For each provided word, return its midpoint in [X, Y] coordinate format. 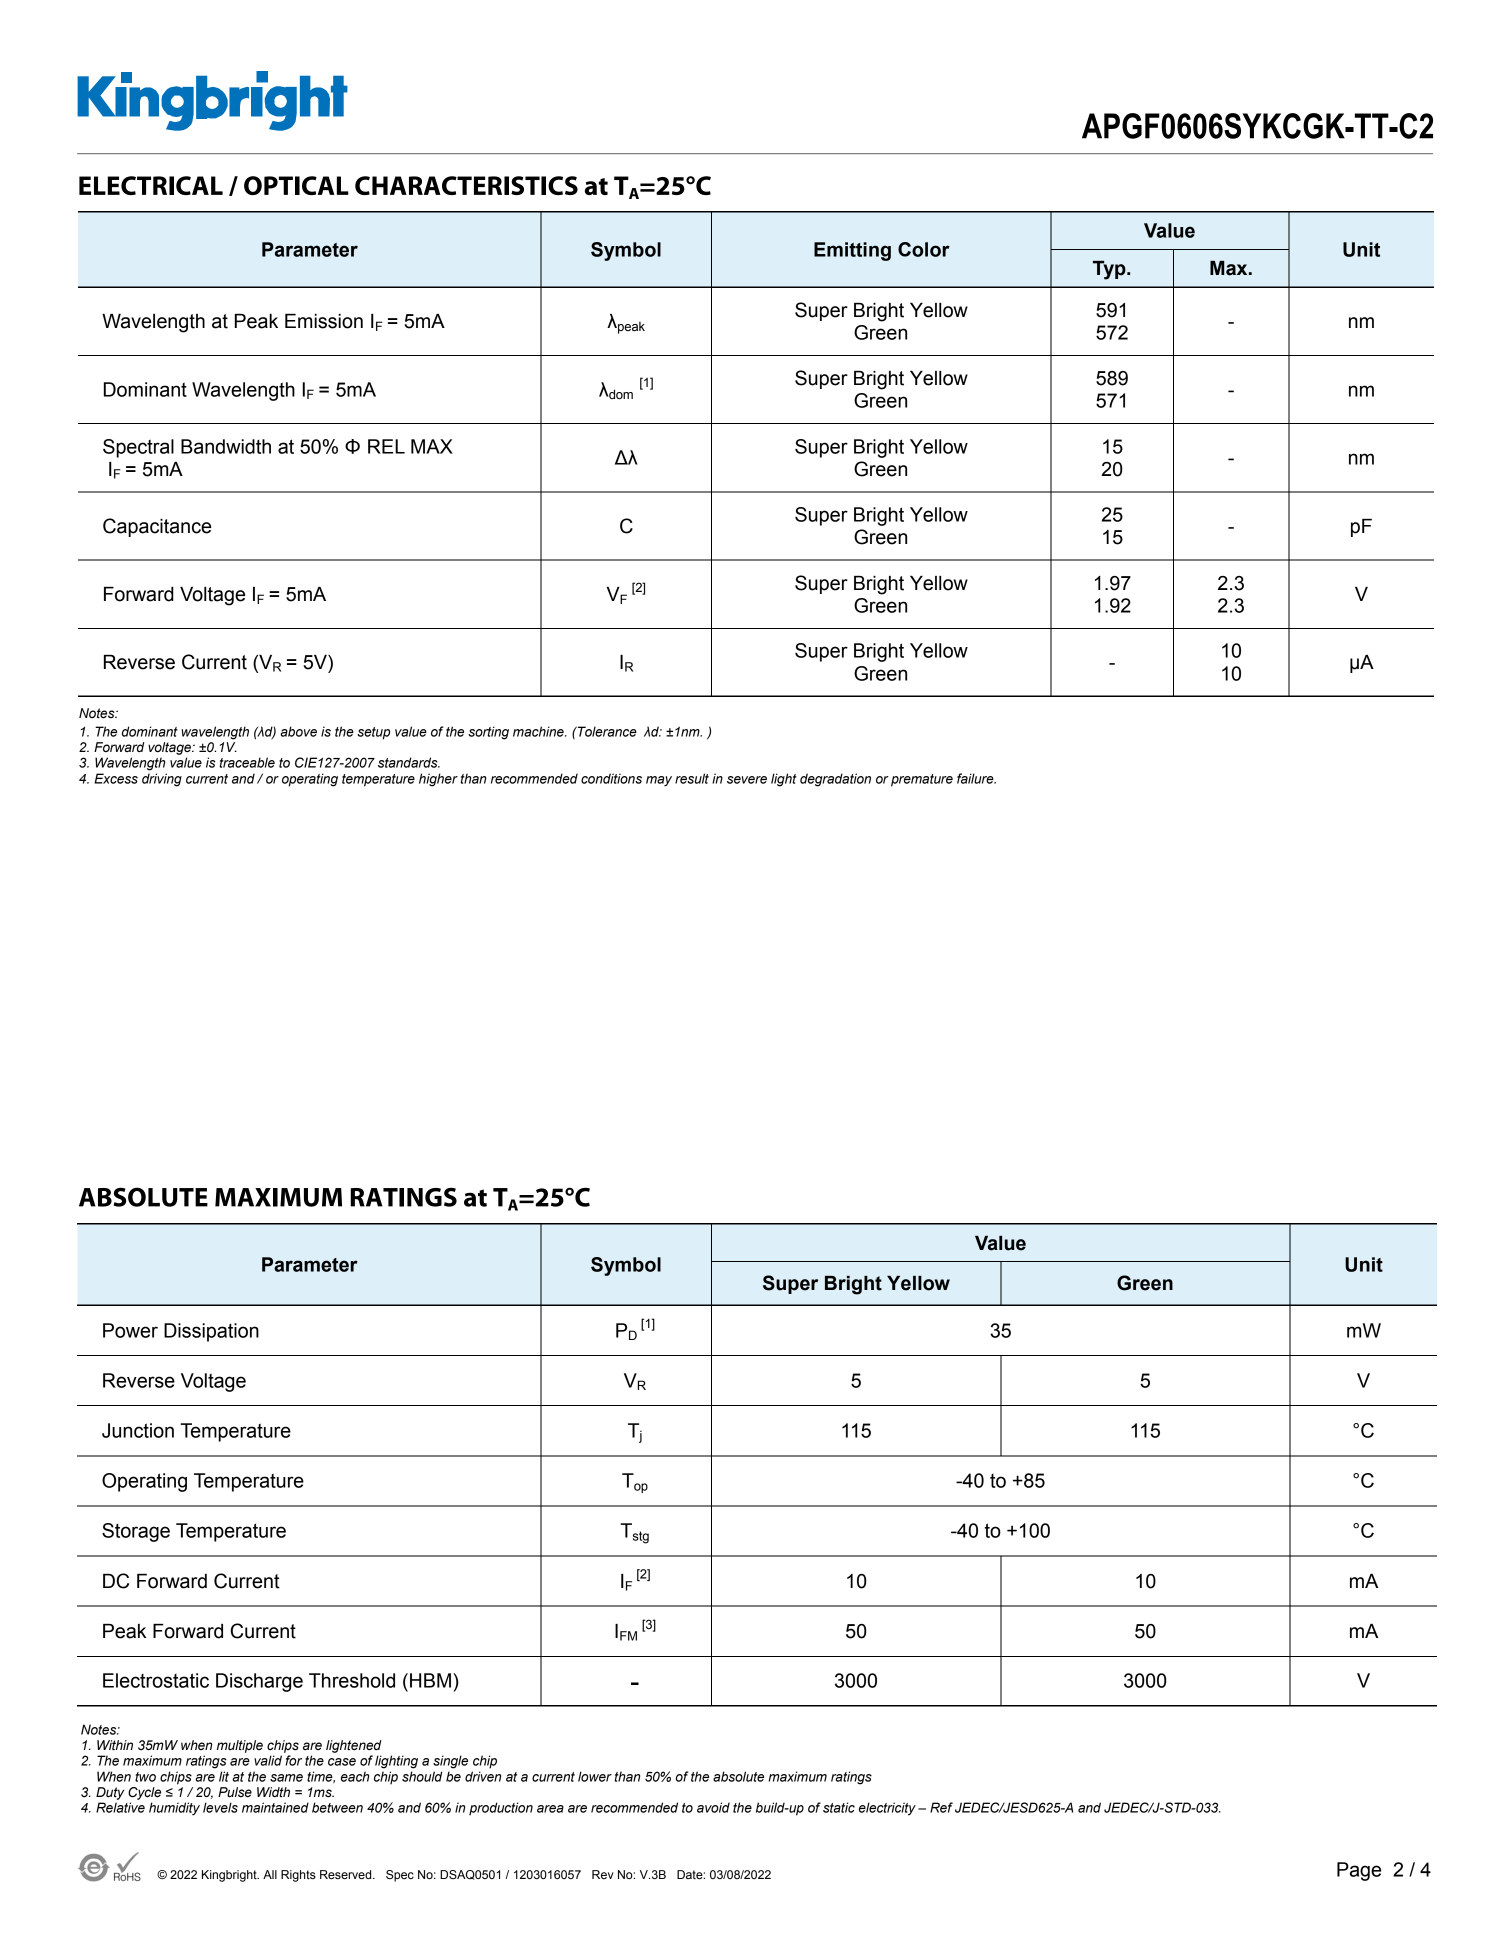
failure [976, 778]
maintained [275, 1807]
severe [747, 780]
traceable [247, 762]
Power [130, 1330]
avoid [713, 1807]
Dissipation [211, 1332]
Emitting [852, 251]
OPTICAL [296, 185]
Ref [941, 1807]
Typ [1110, 270]
